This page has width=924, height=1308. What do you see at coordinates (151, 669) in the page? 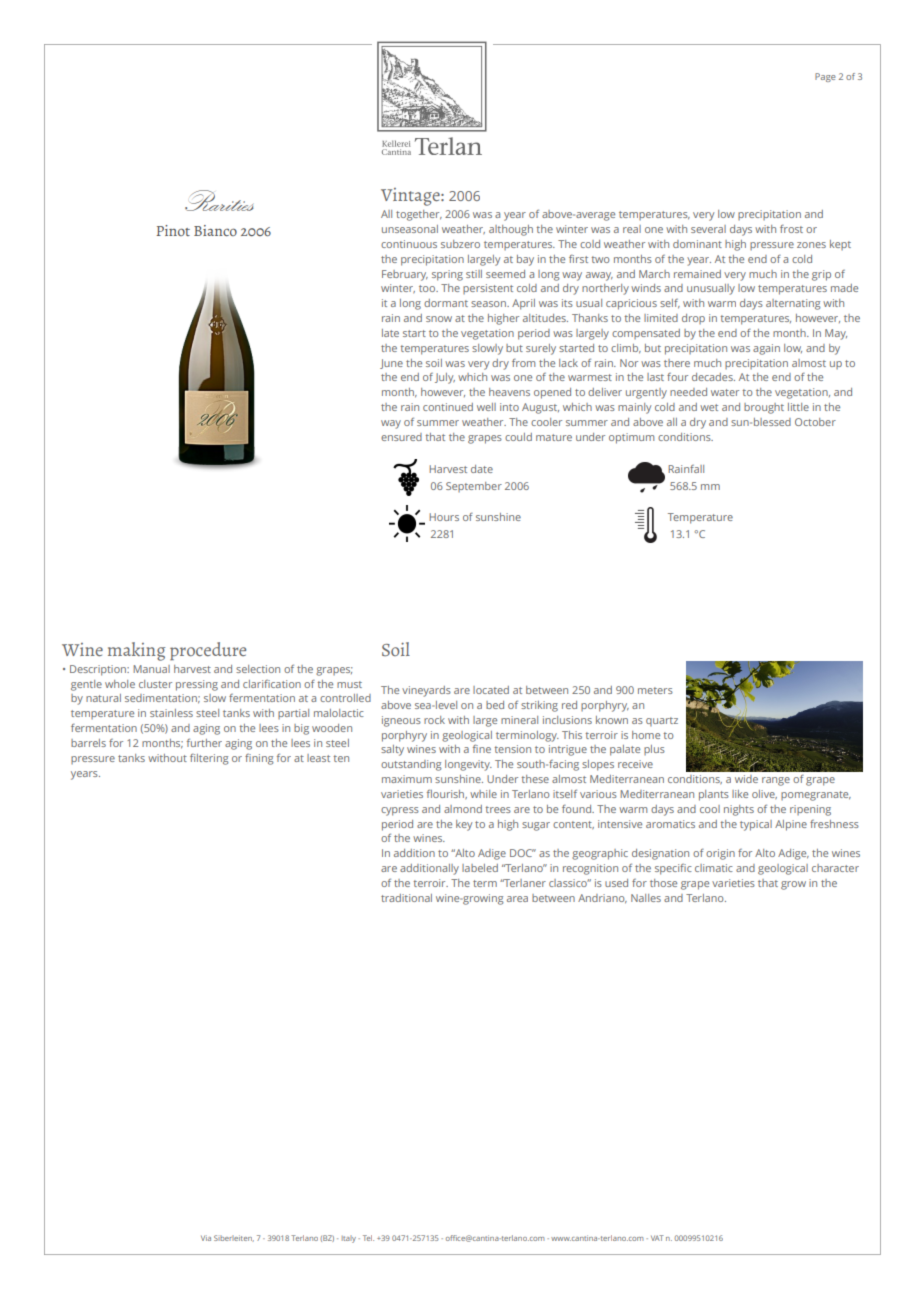
I see `Manual` at bounding box center [151, 669].
